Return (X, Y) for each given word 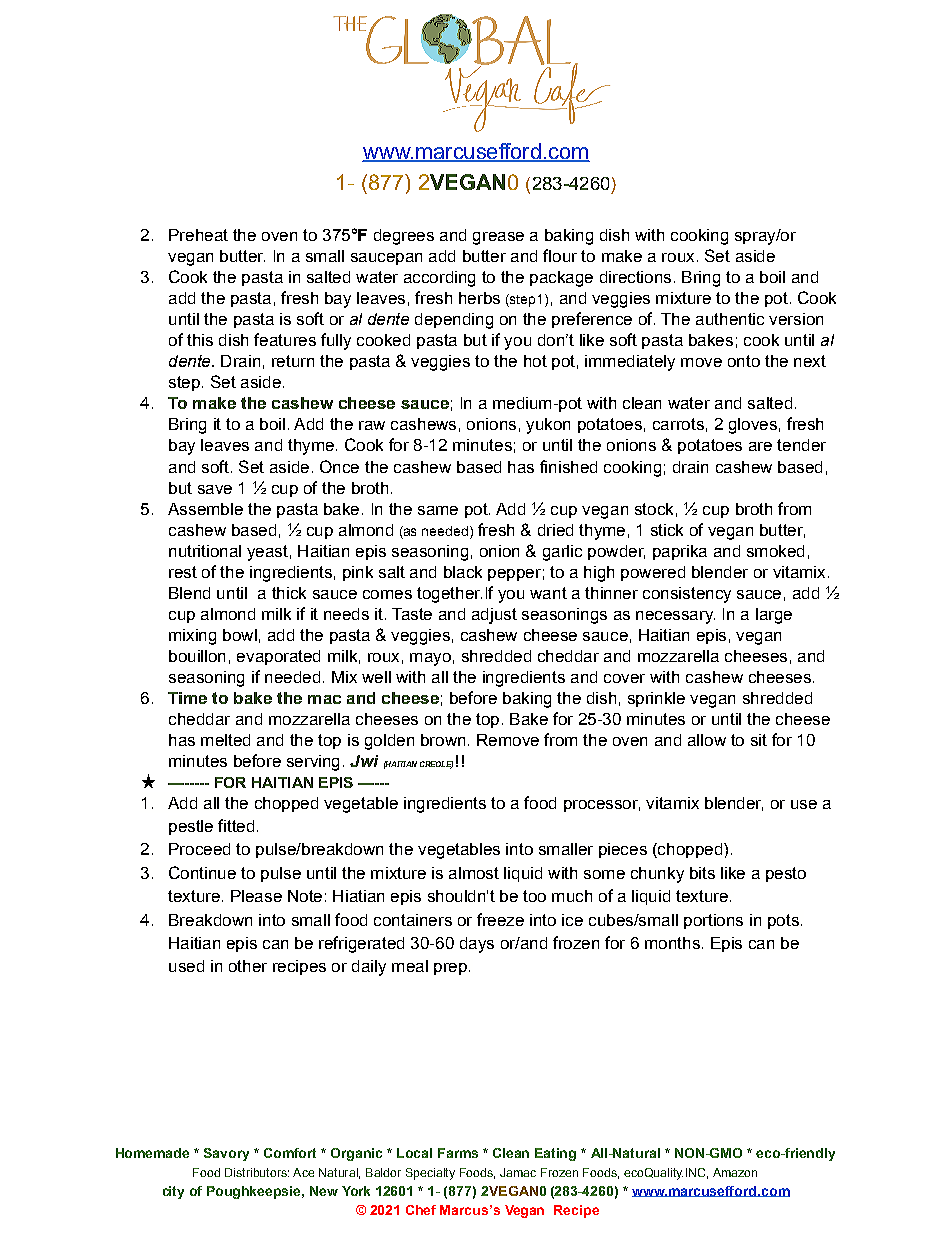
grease (498, 238)
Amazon (735, 1172)
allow (707, 740)
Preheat (198, 235)
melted (225, 740)
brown (443, 740)
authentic (730, 319)
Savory (226, 1154)
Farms (458, 1153)
